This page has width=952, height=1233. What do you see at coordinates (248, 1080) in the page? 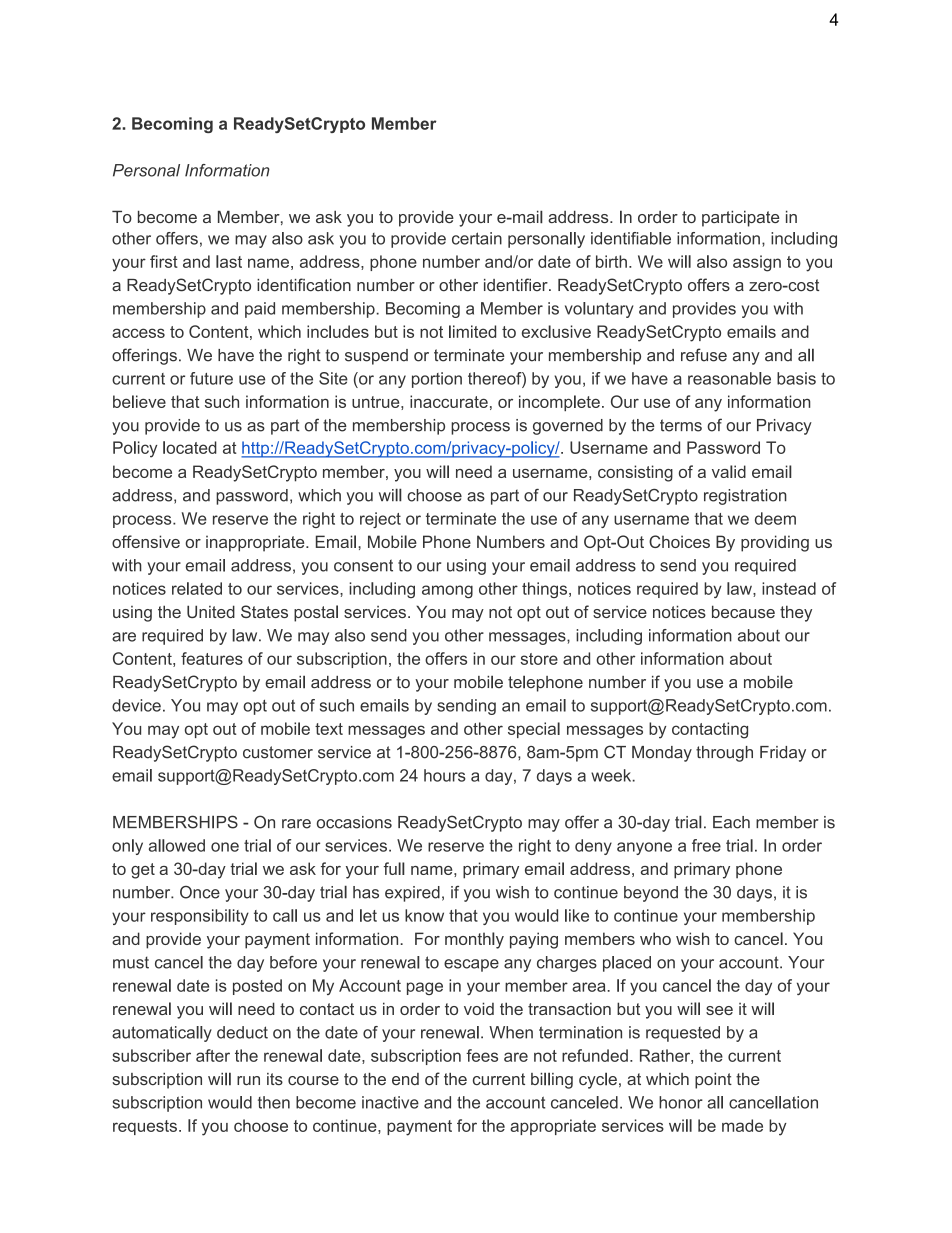
I see `run` at bounding box center [248, 1080].
